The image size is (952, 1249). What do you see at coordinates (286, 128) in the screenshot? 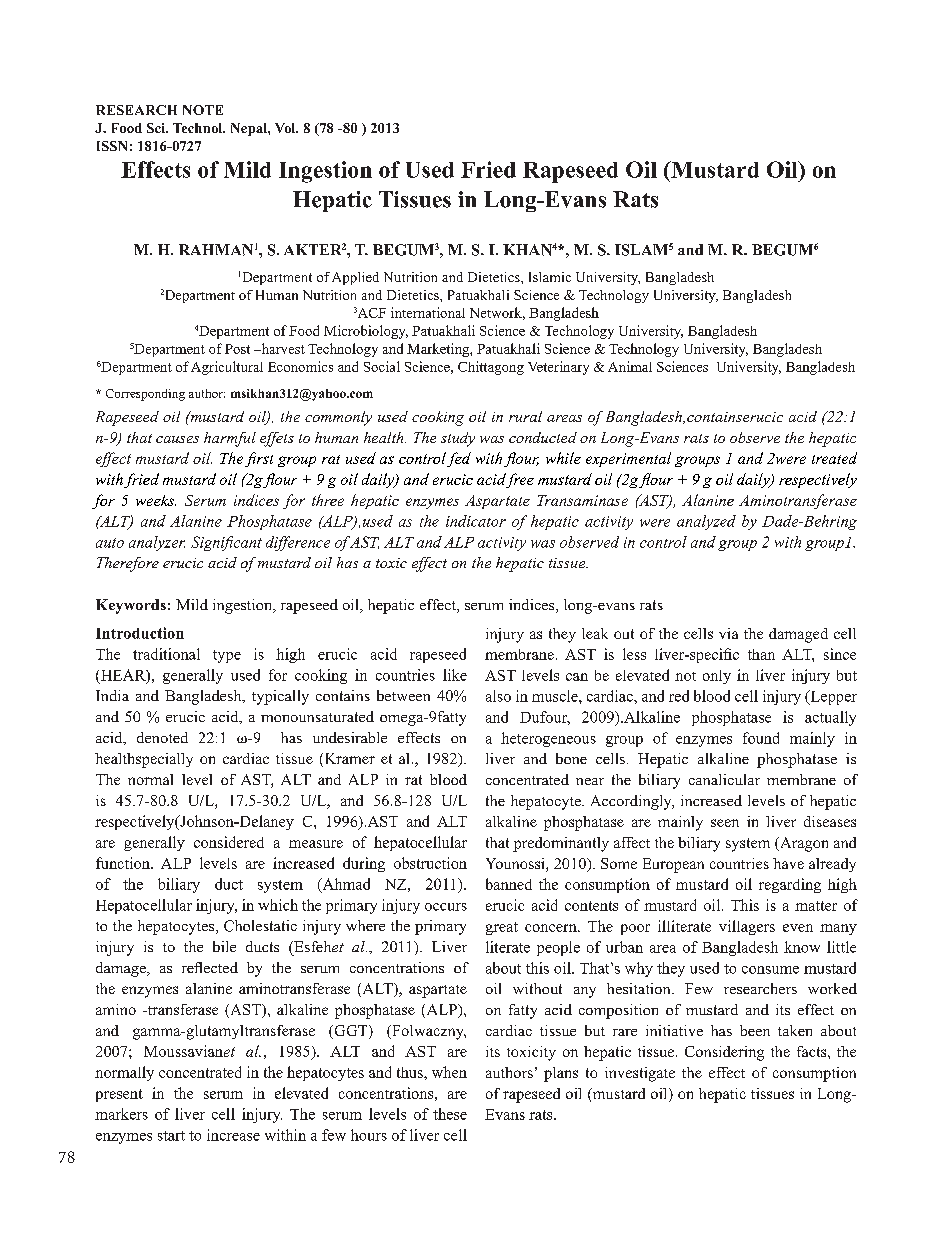
I see `Vol` at bounding box center [286, 128].
